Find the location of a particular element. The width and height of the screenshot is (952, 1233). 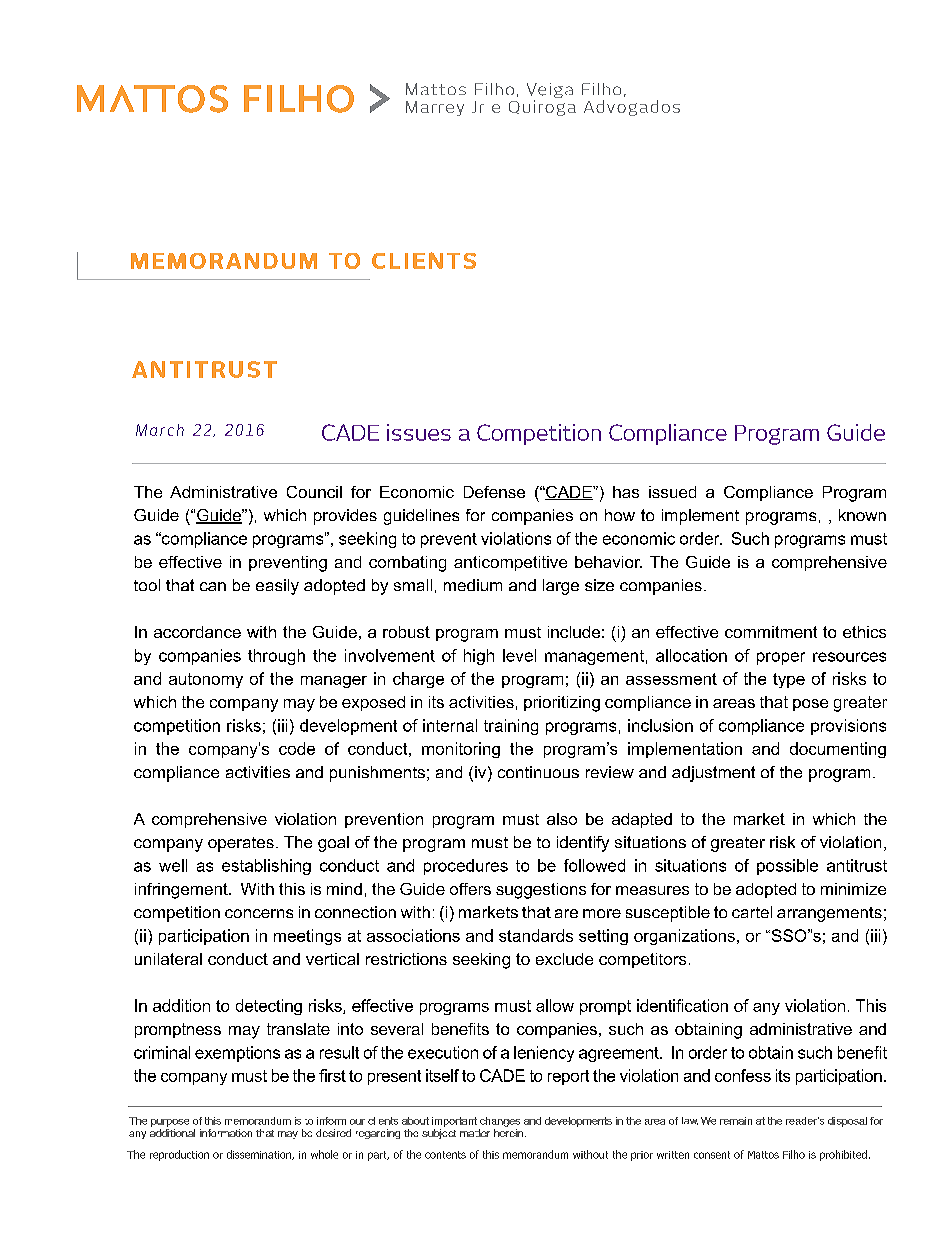

Defense is located at coordinates (494, 492).
